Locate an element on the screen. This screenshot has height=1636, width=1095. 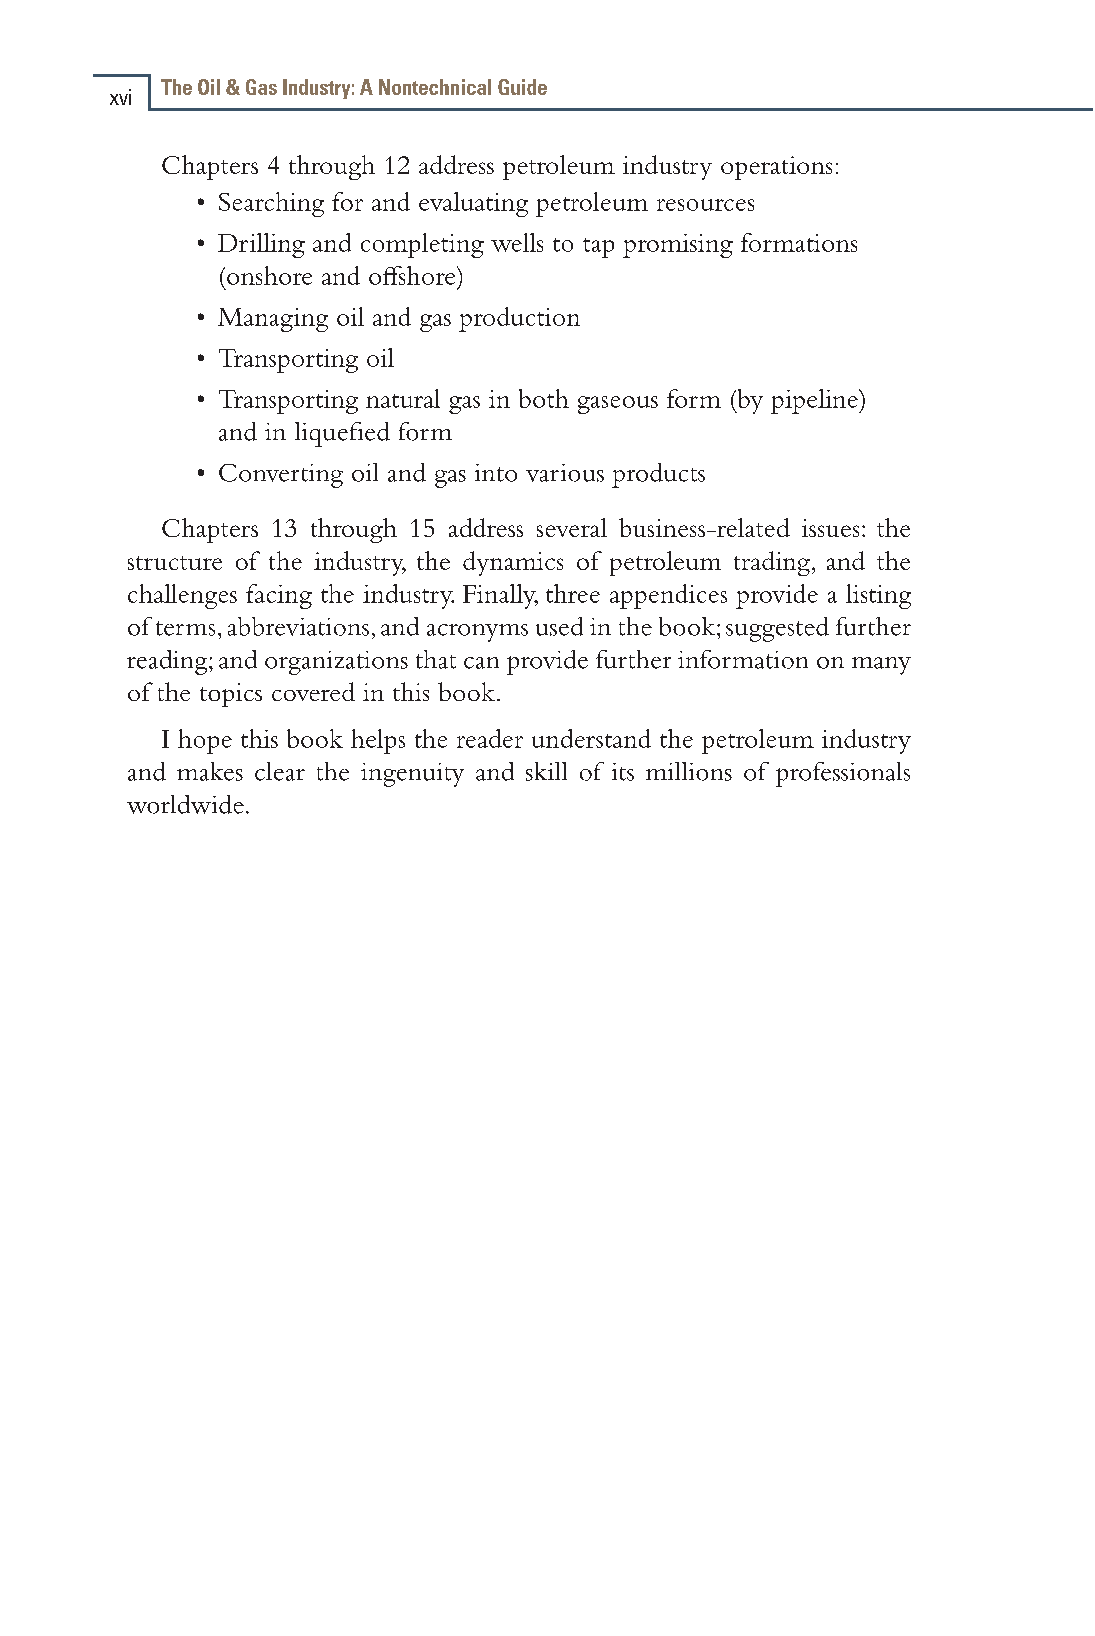
Guide is located at coordinates (522, 87).
